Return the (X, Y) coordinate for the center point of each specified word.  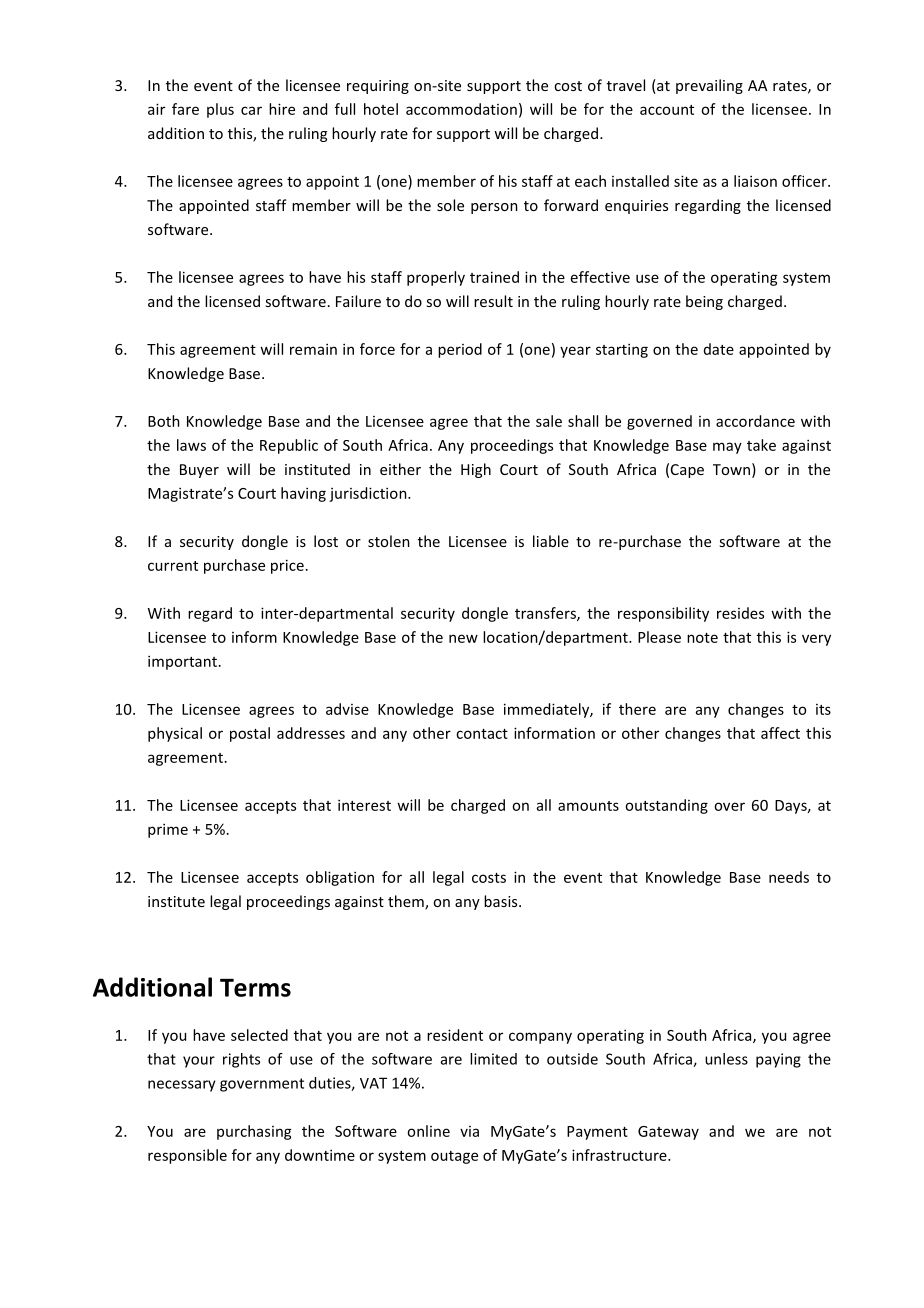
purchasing (254, 1132)
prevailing (709, 86)
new (463, 638)
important (182, 662)
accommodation (461, 109)
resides (740, 613)
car (251, 110)
